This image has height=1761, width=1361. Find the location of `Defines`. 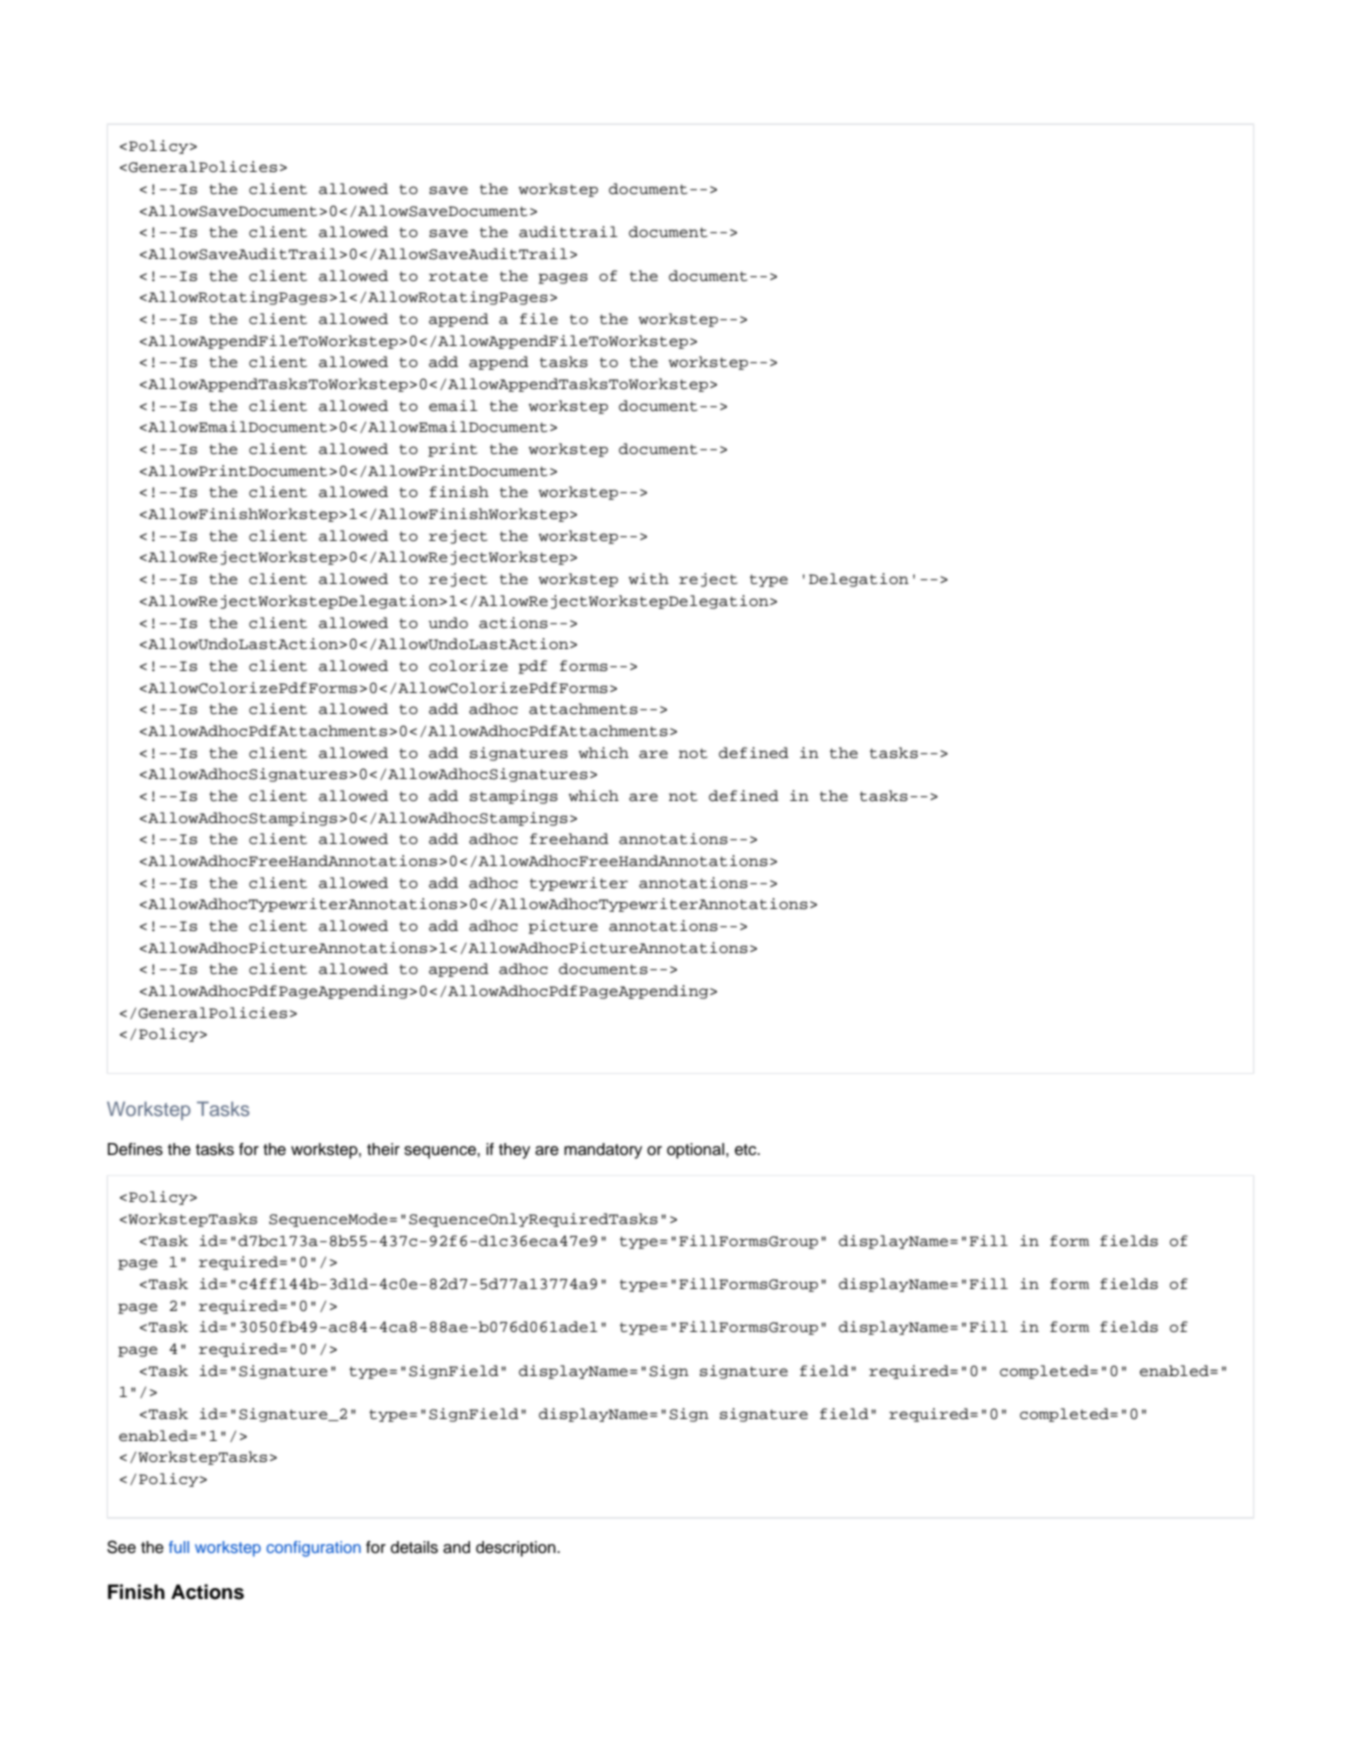

Defines is located at coordinates (135, 1149).
